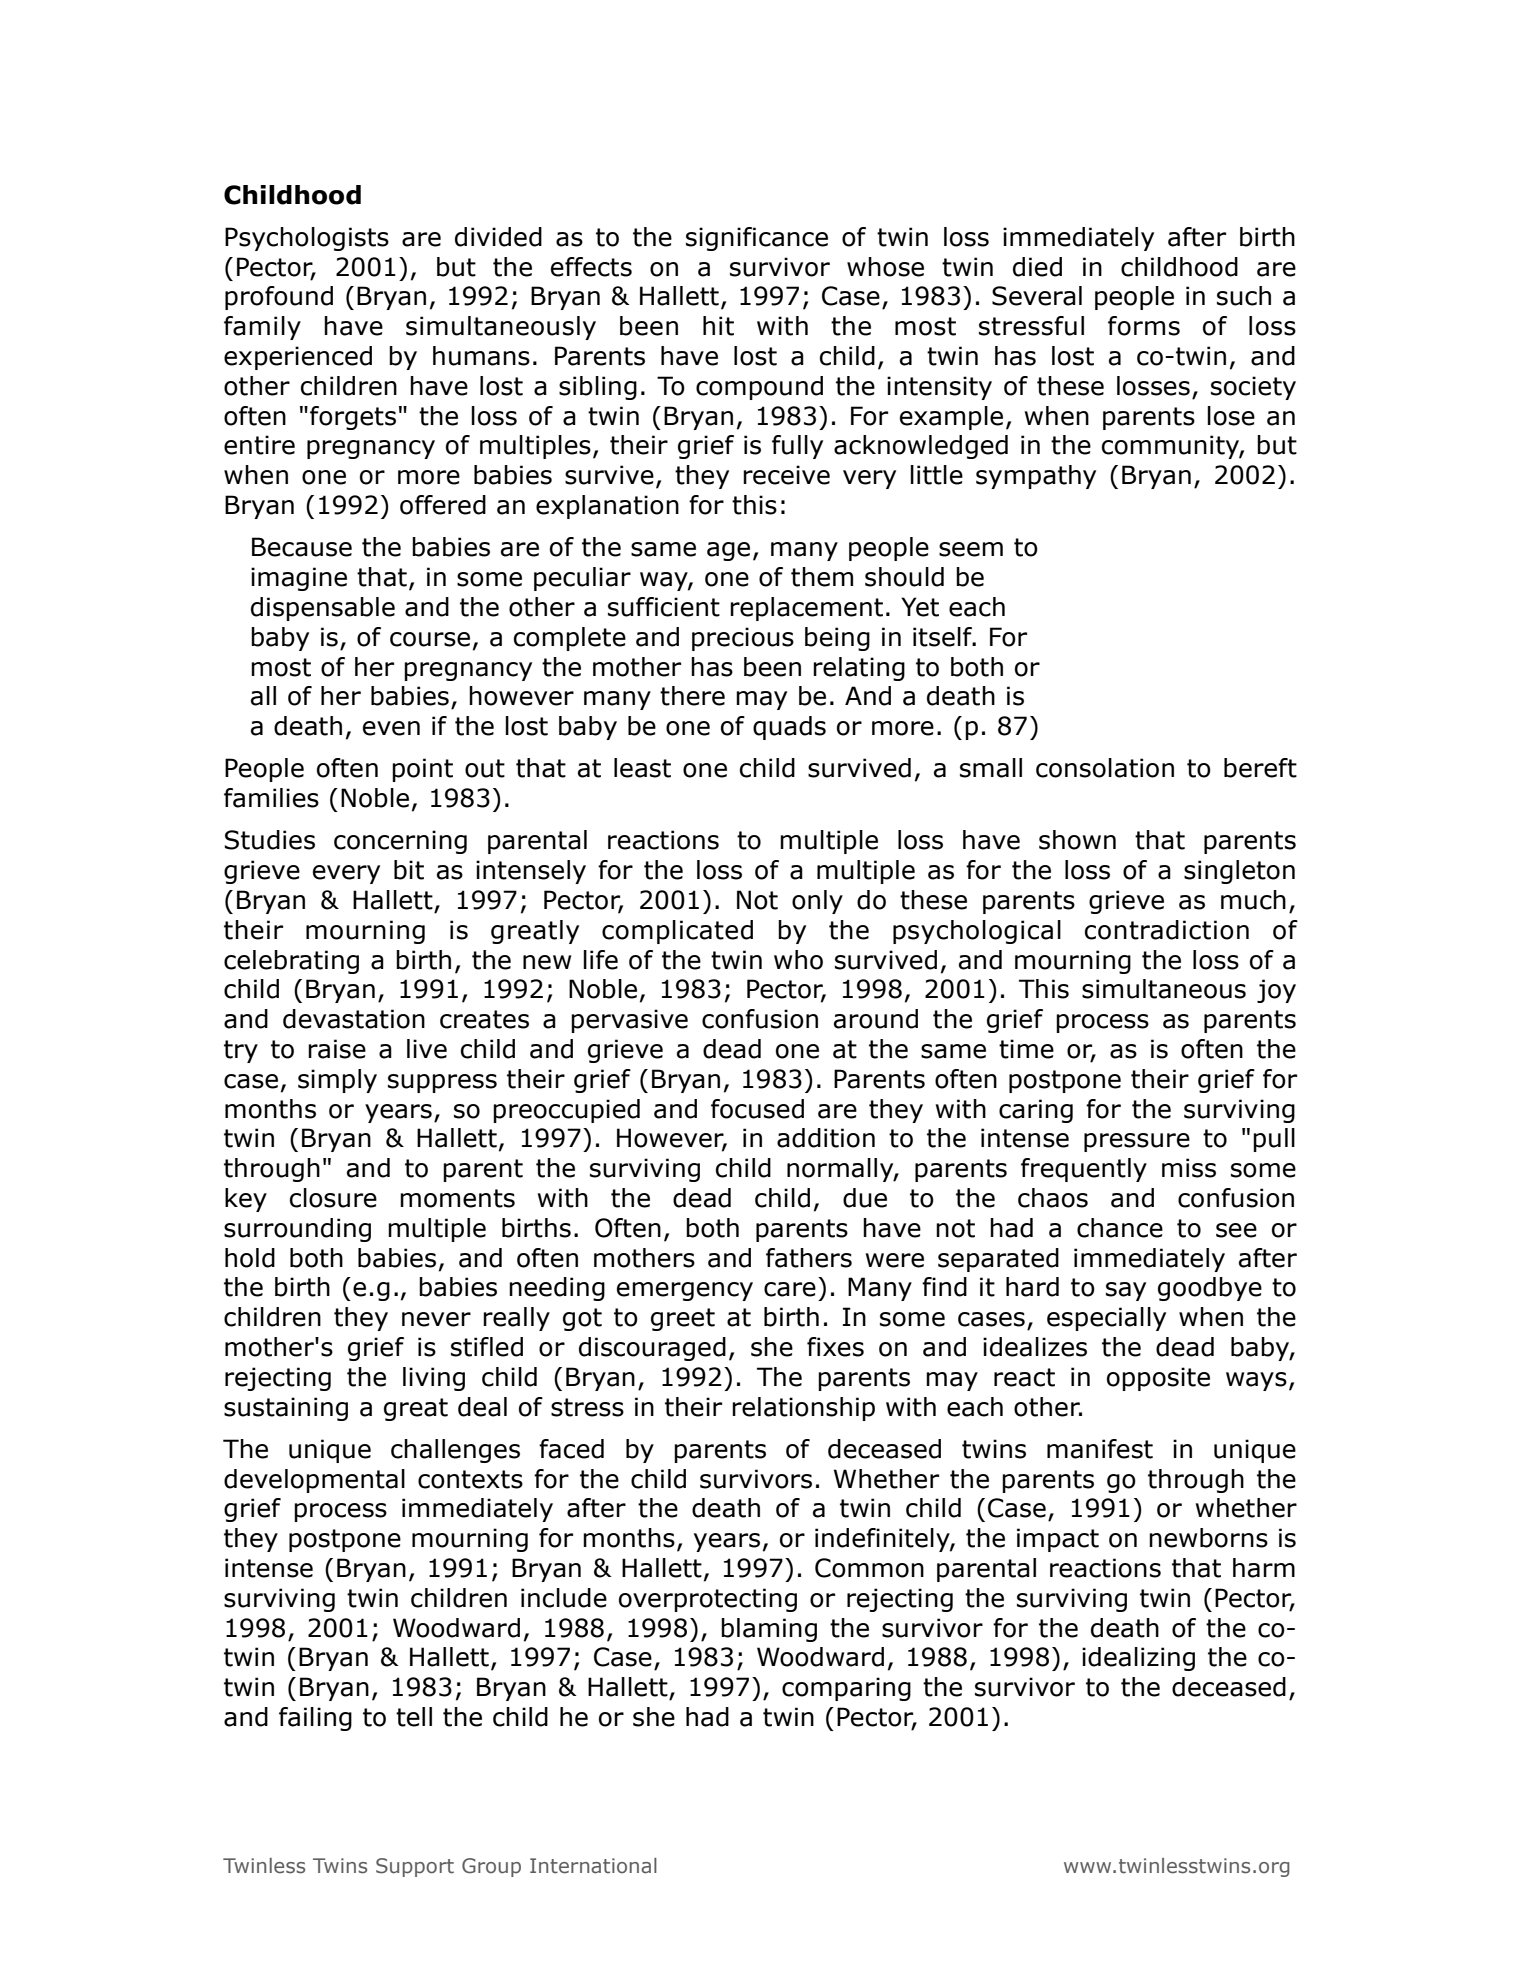 This document has height=1967, width=1520. Describe the element at coordinates (415, 1867) in the document. I see `Support` at that location.
